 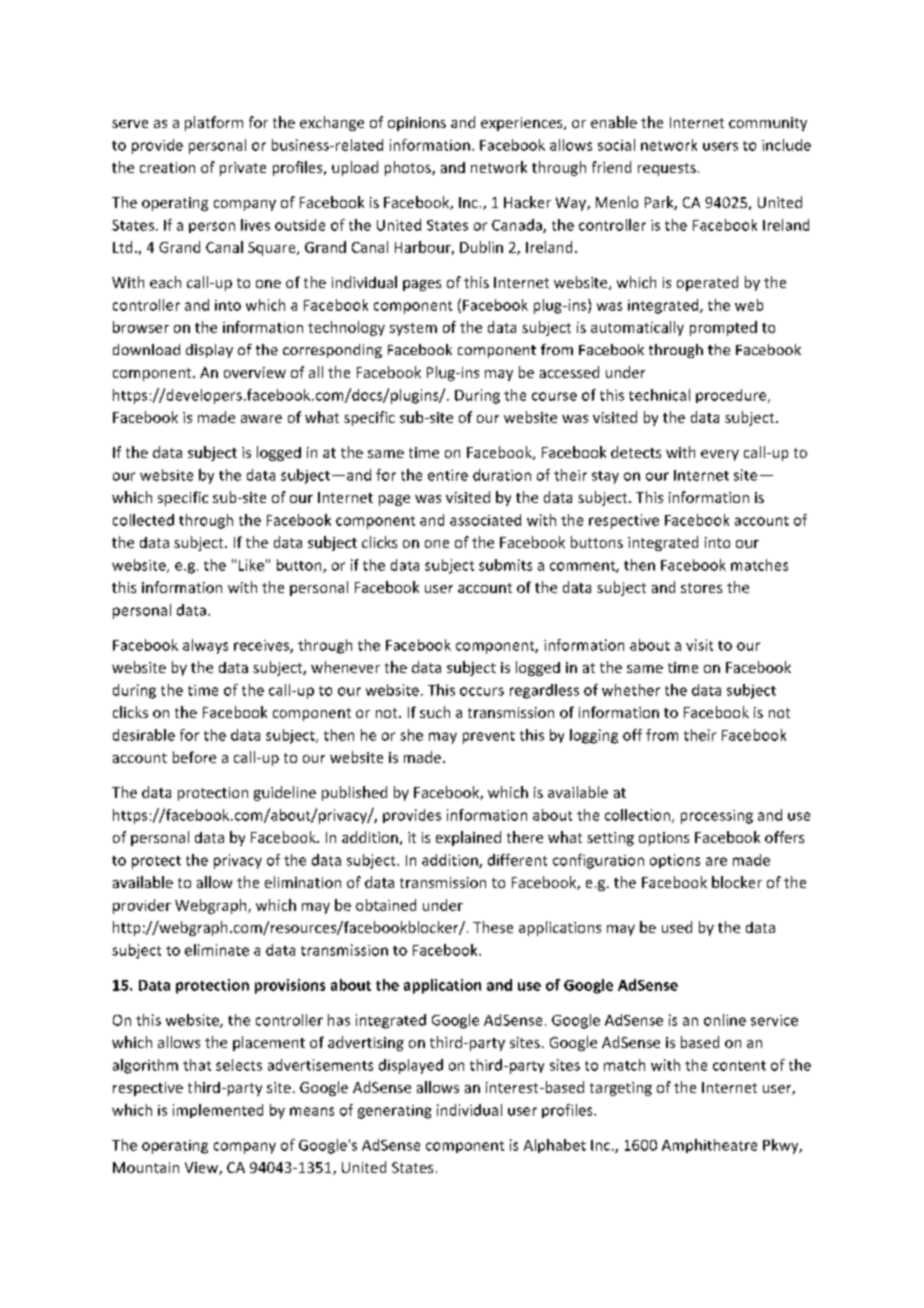 What do you see at coordinates (720, 455) in the page?
I see `every` at bounding box center [720, 455].
